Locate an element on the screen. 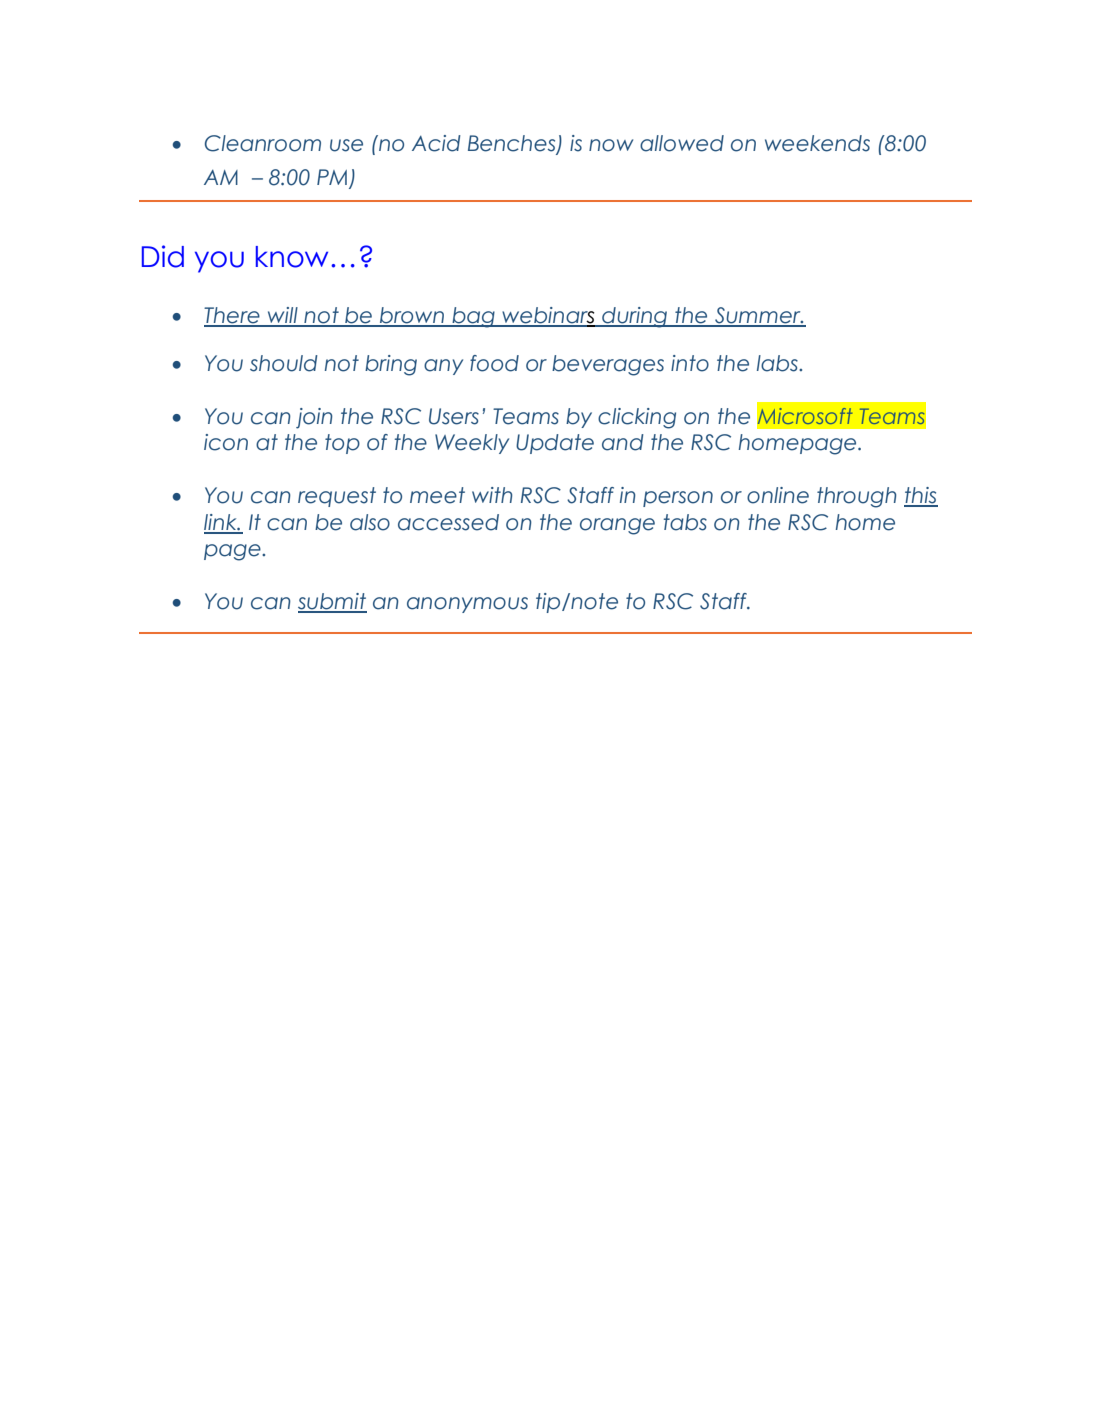  Benches is located at coordinates (513, 144).
